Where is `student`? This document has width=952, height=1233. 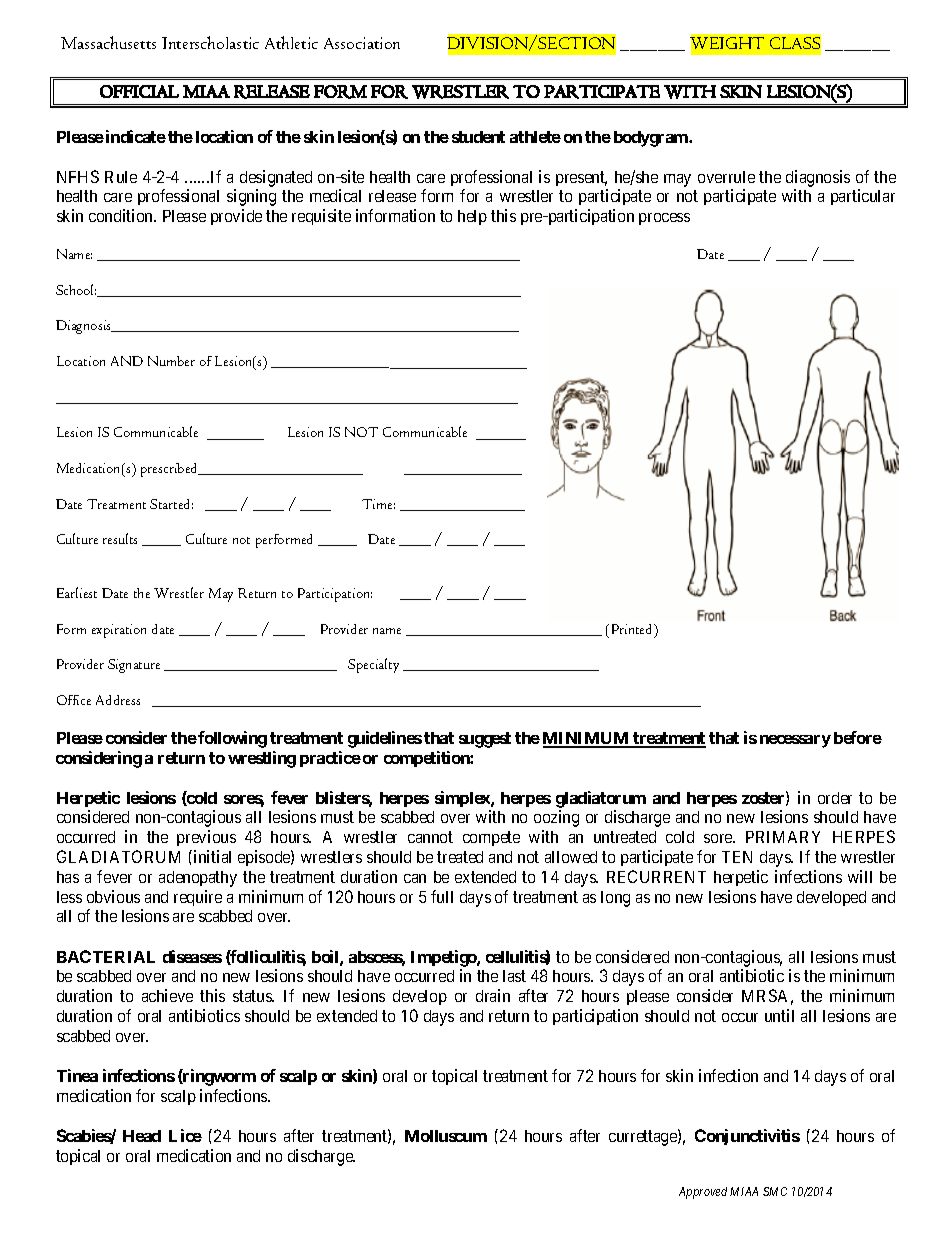
student is located at coordinates (478, 137).
